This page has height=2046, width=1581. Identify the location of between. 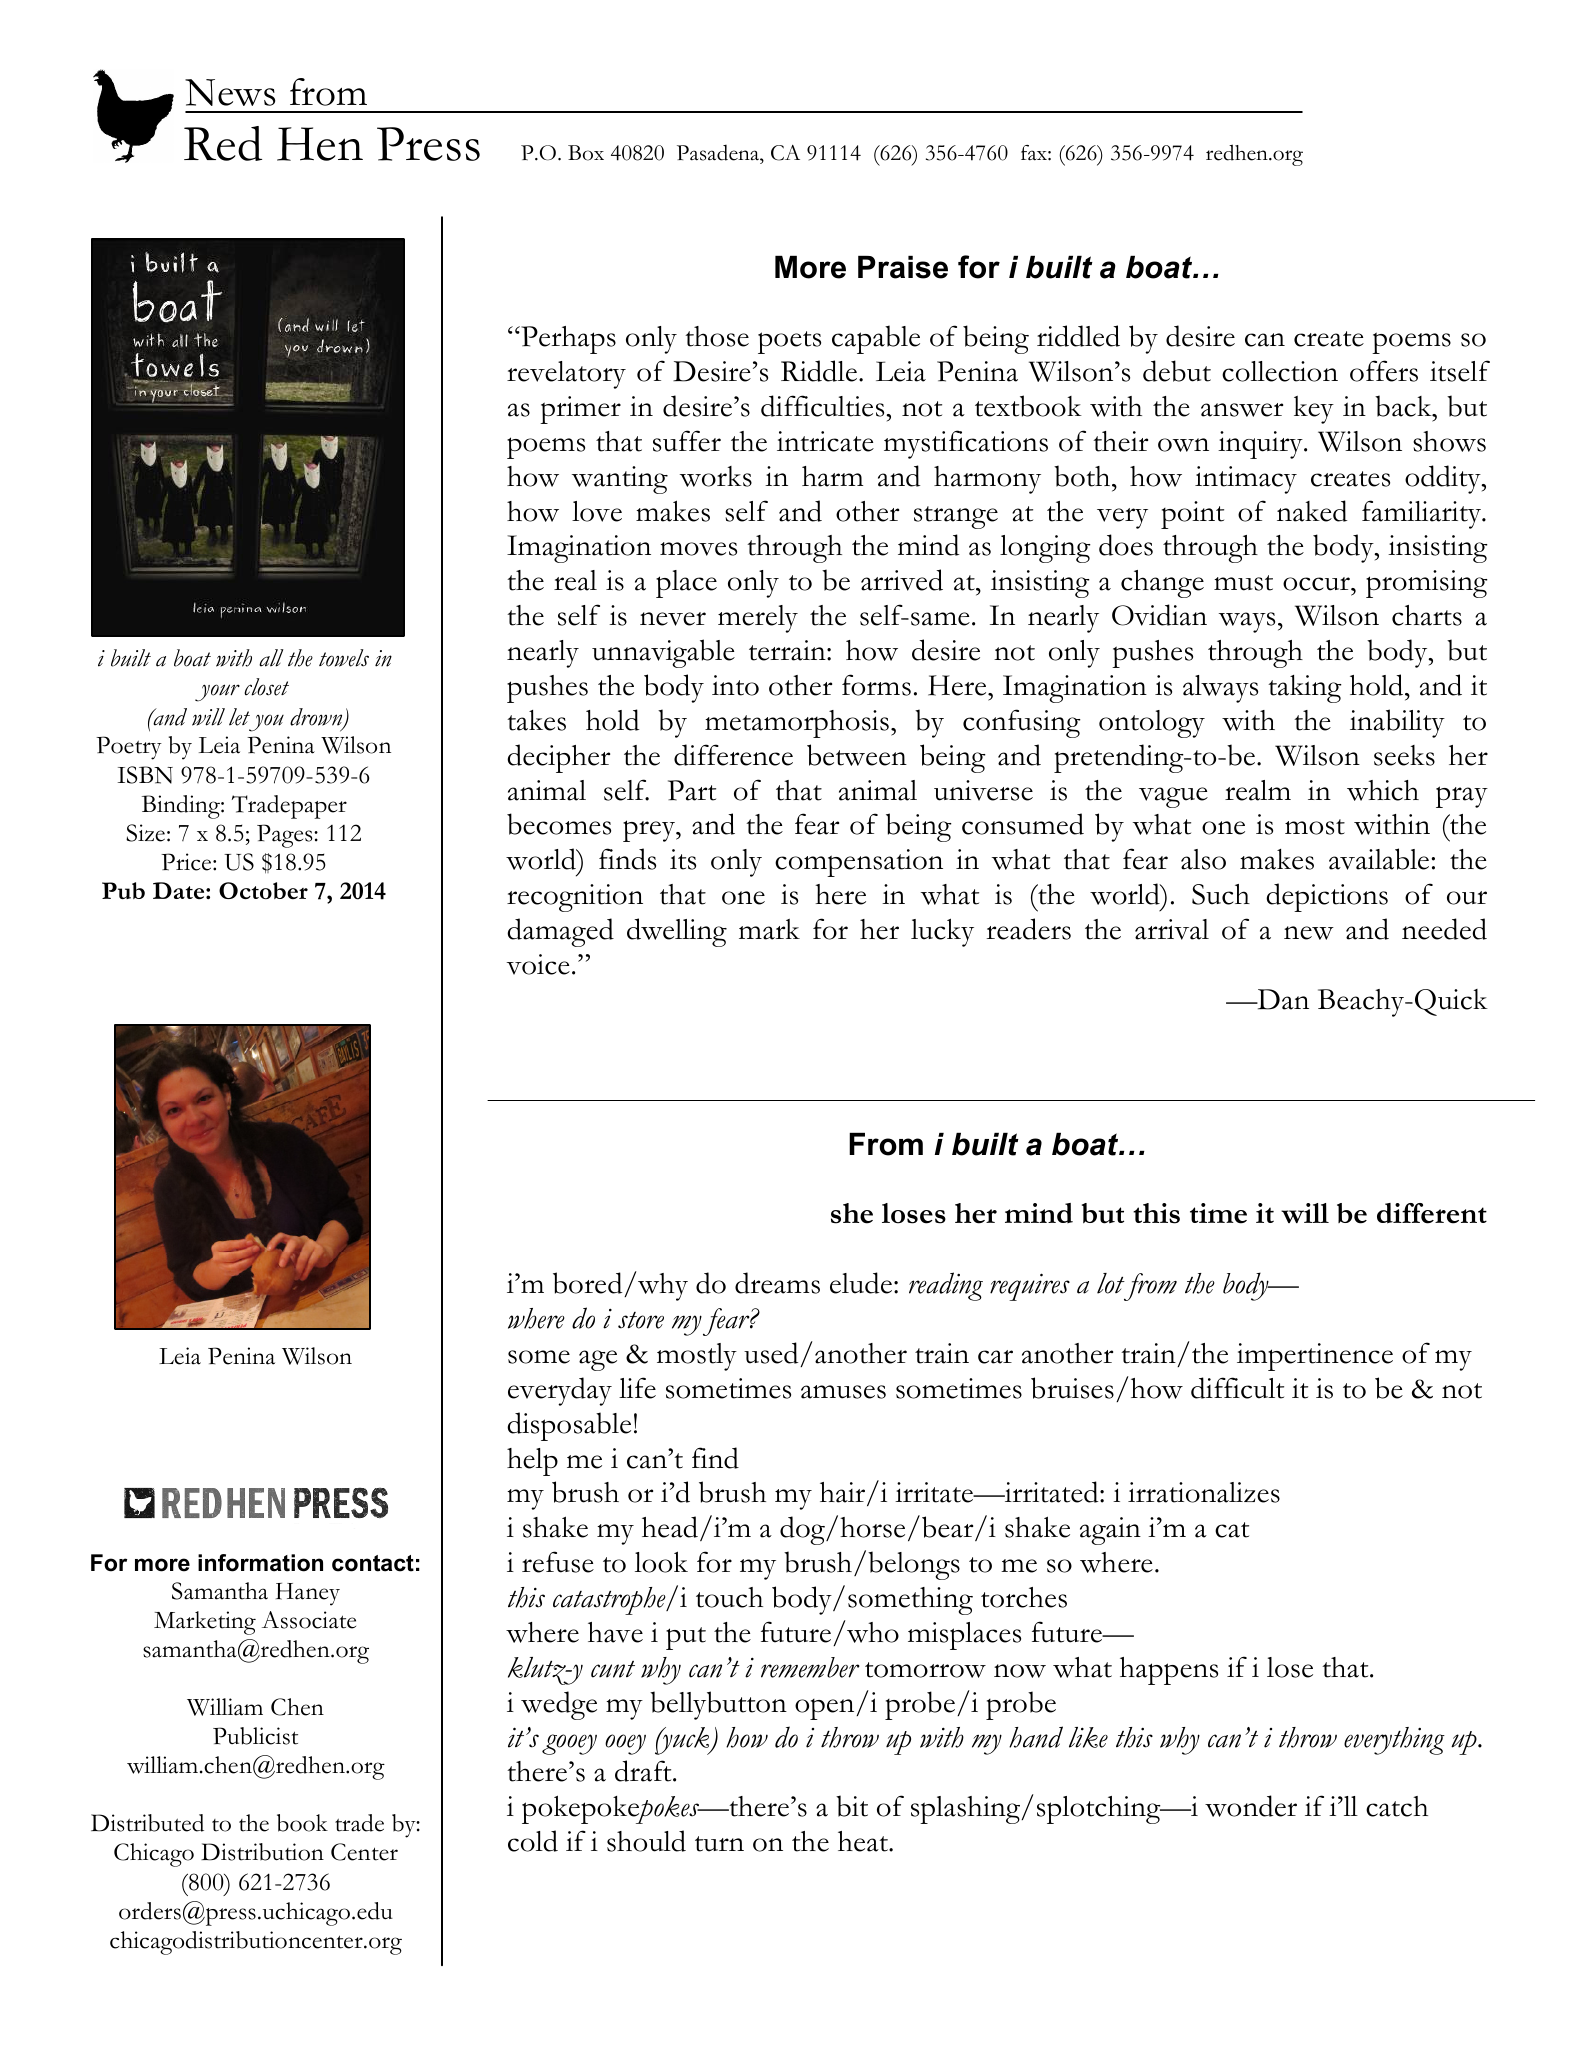
(857, 755).
